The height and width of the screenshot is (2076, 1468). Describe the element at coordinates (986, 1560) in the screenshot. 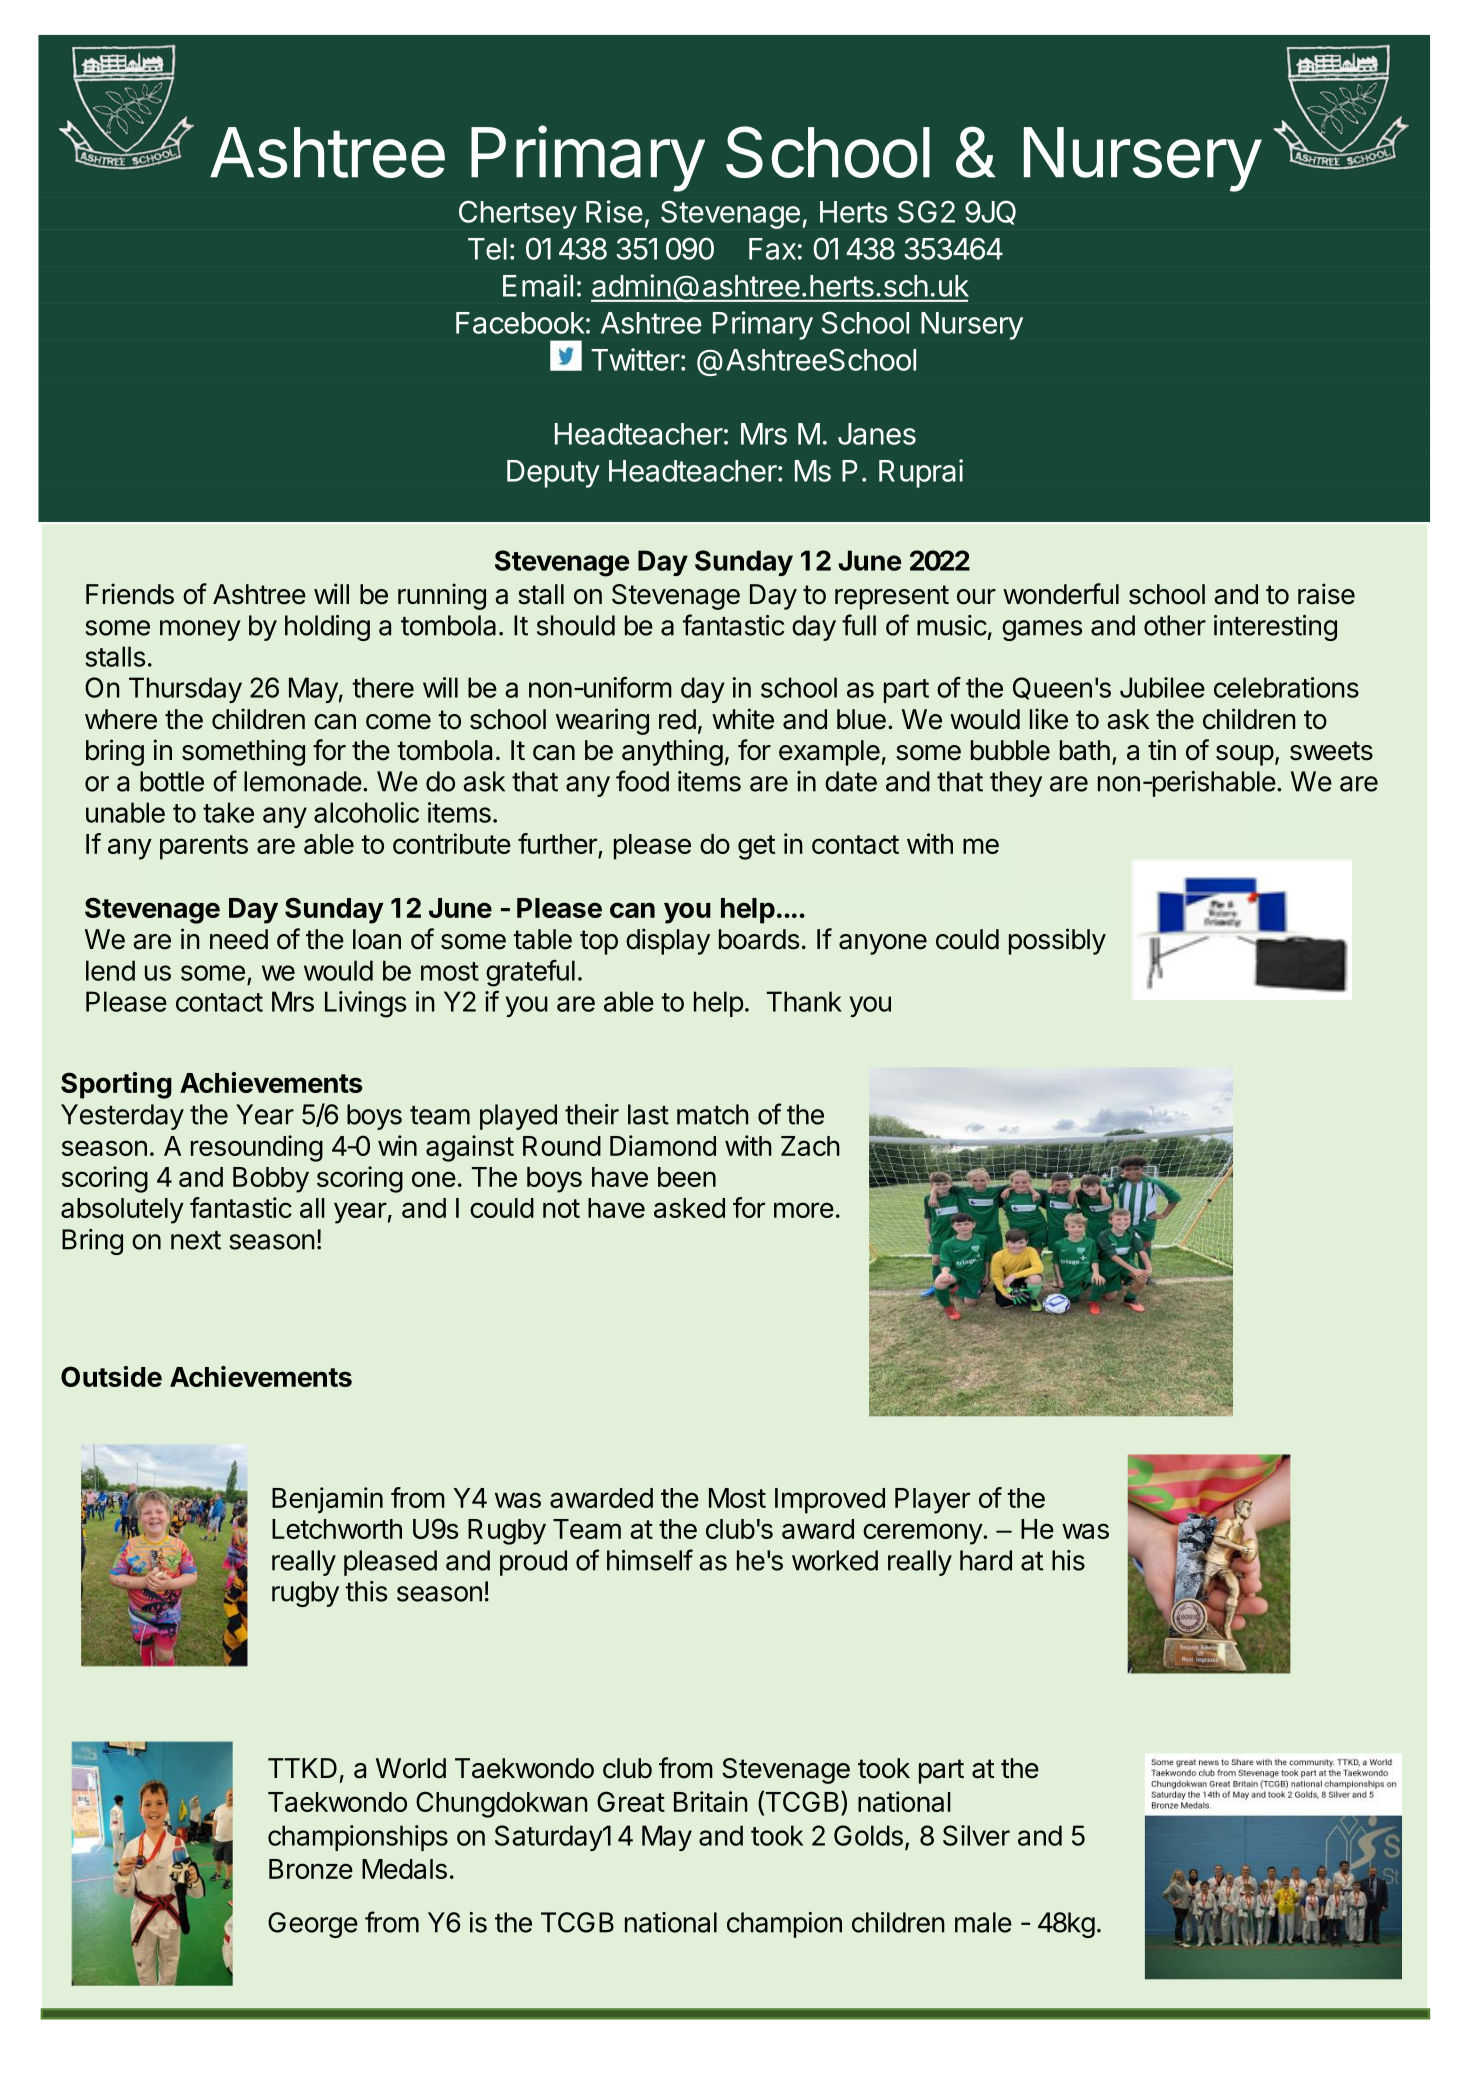

I see `hard` at that location.
